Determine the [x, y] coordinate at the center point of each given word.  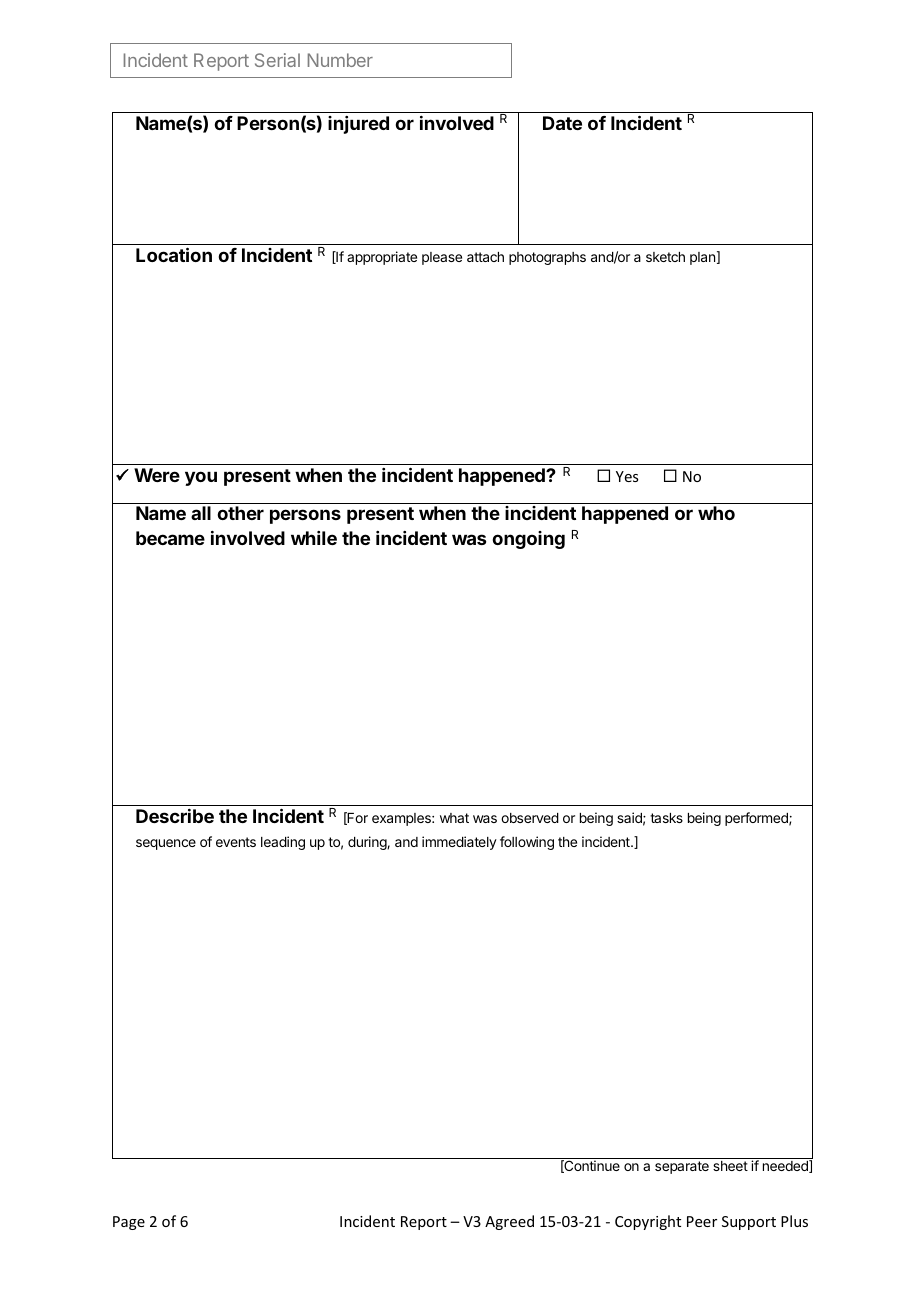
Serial [277, 60]
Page [129, 1223]
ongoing [528, 540]
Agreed [509, 1222]
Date [562, 123]
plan [702, 258]
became [170, 538]
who [716, 513]
